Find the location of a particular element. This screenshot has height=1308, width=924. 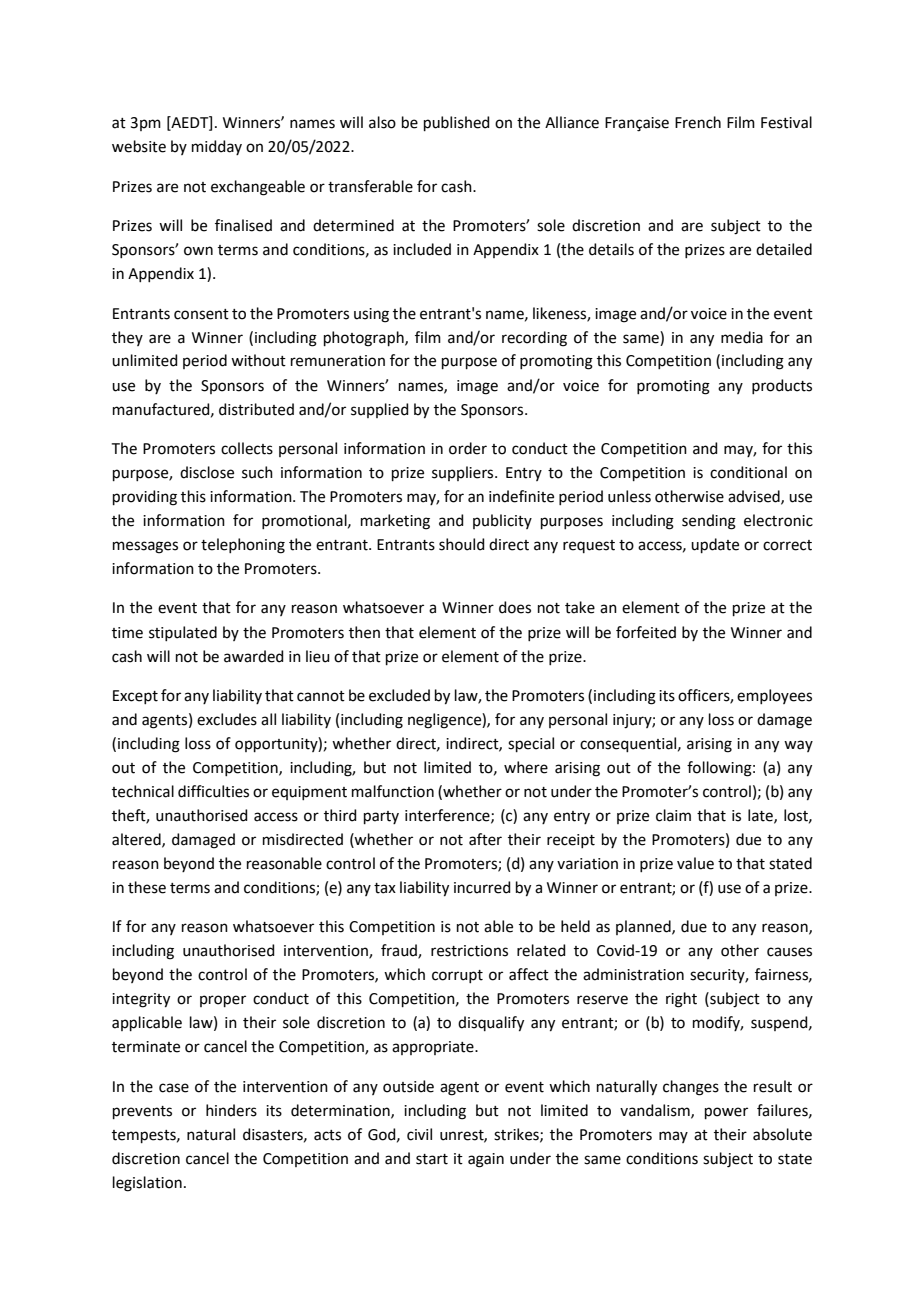

awarded is located at coordinates (254, 656).
